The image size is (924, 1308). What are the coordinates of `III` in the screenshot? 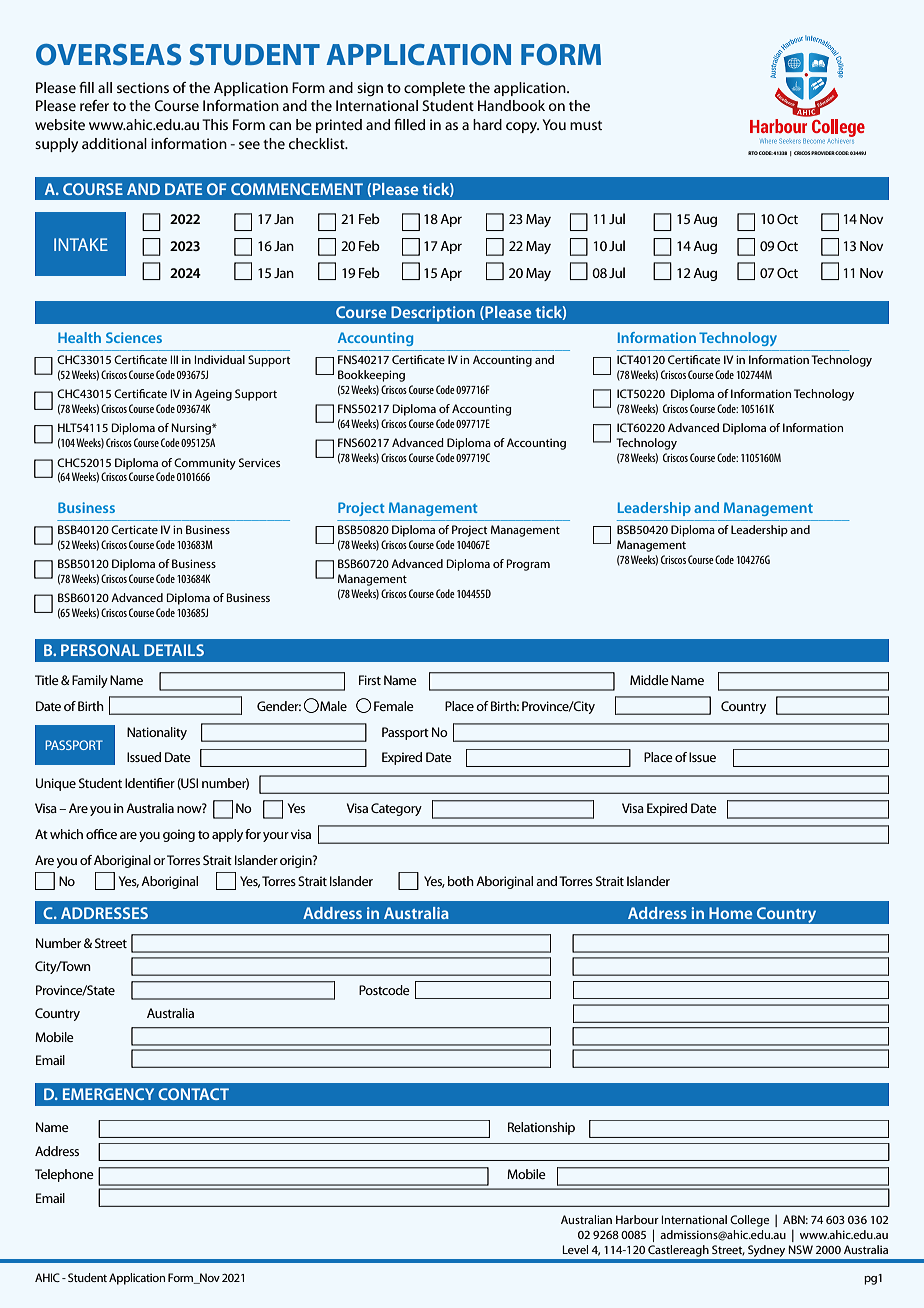 It's located at (174, 359).
